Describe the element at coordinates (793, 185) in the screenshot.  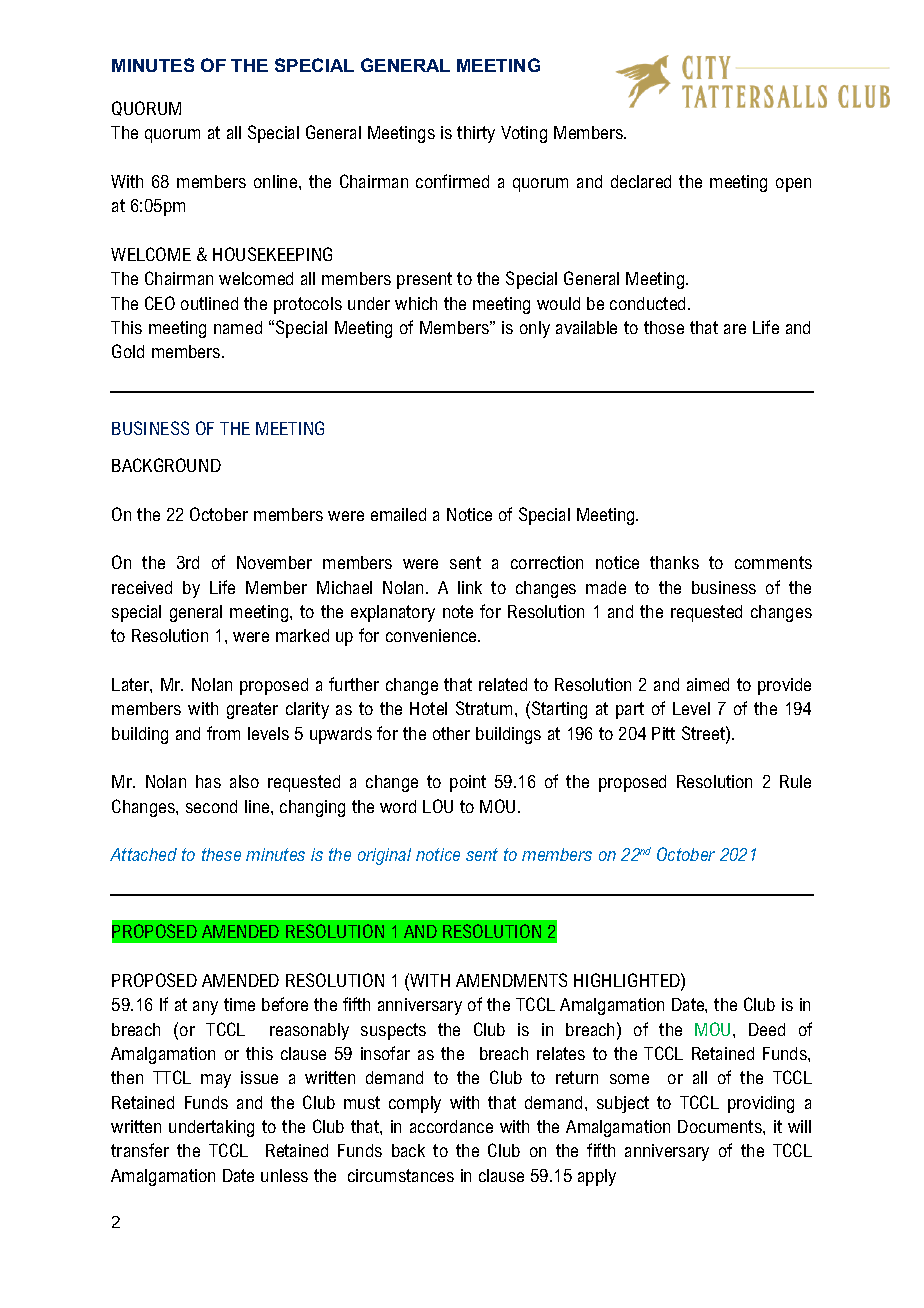
I see `open` at that location.
